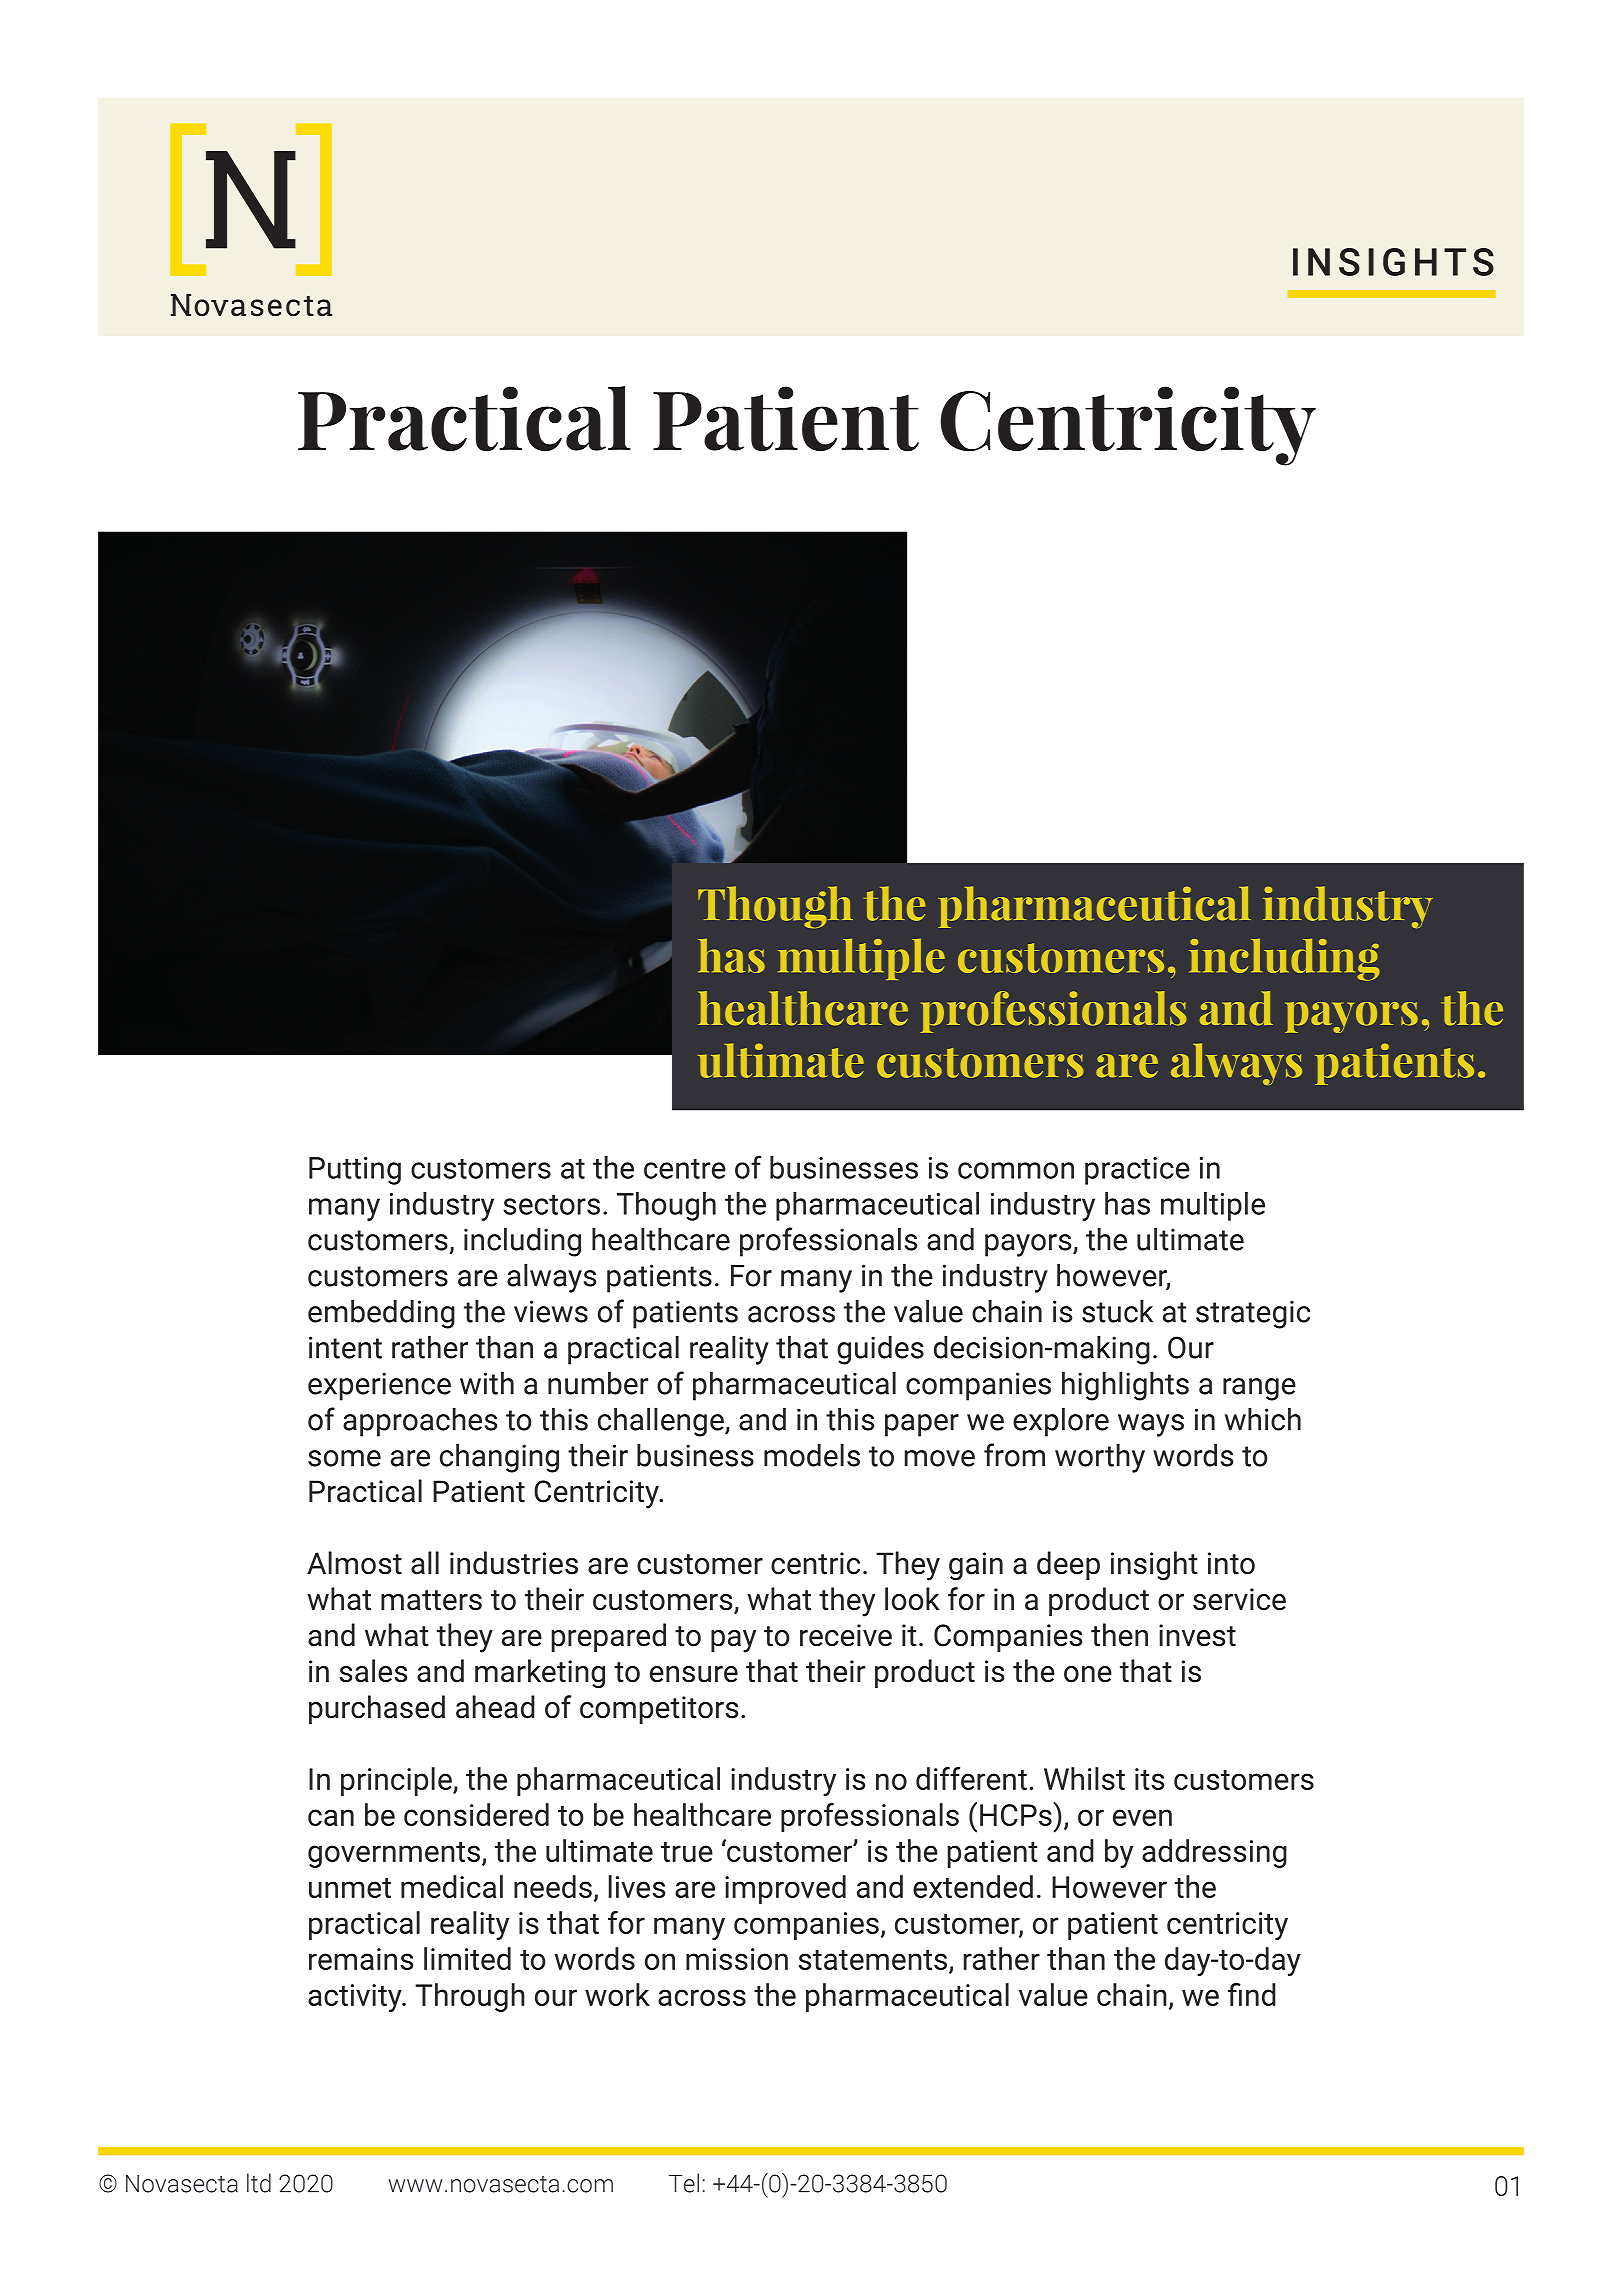 The image size is (1622, 2294). Describe the element at coordinates (685, 1169) in the screenshot. I see `centre` at that location.
